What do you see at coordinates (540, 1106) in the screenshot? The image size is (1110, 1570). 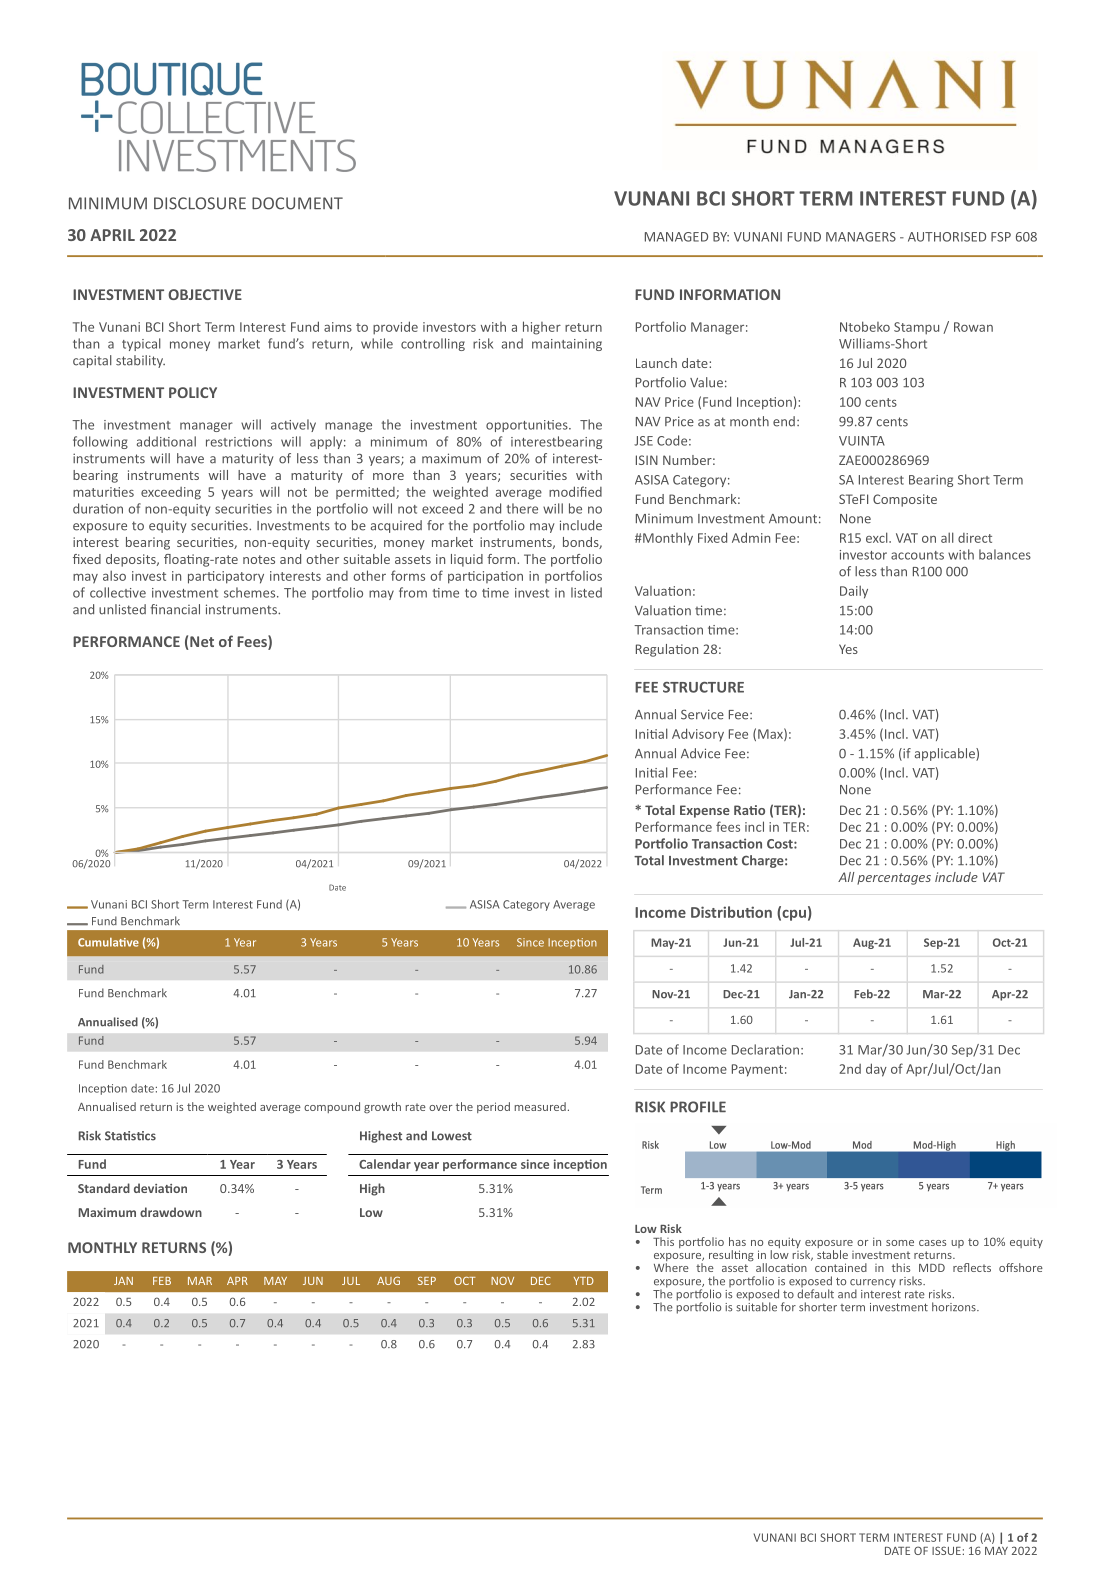 I see `measured` at bounding box center [540, 1106].
